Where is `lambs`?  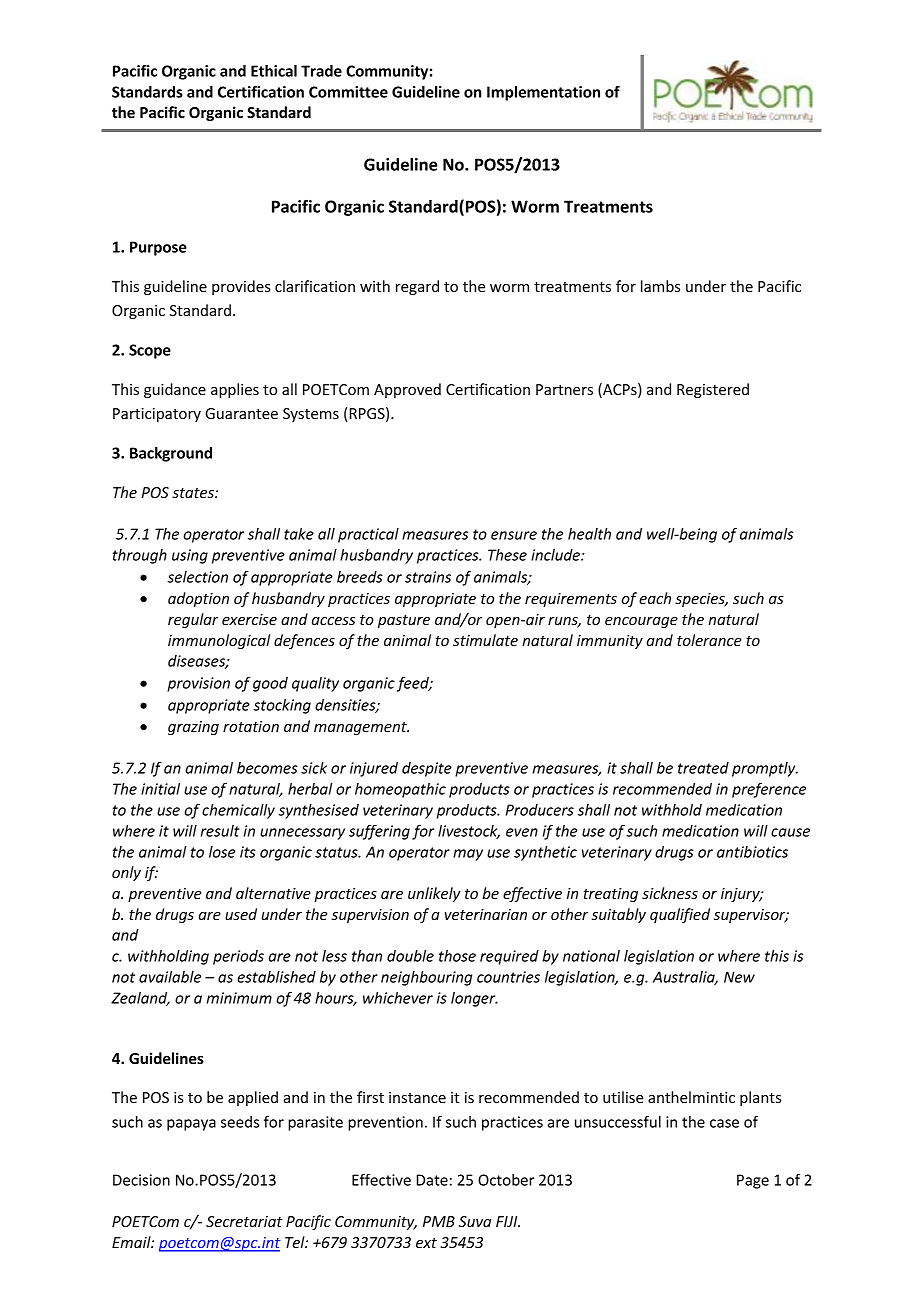 lambs is located at coordinates (660, 286).
